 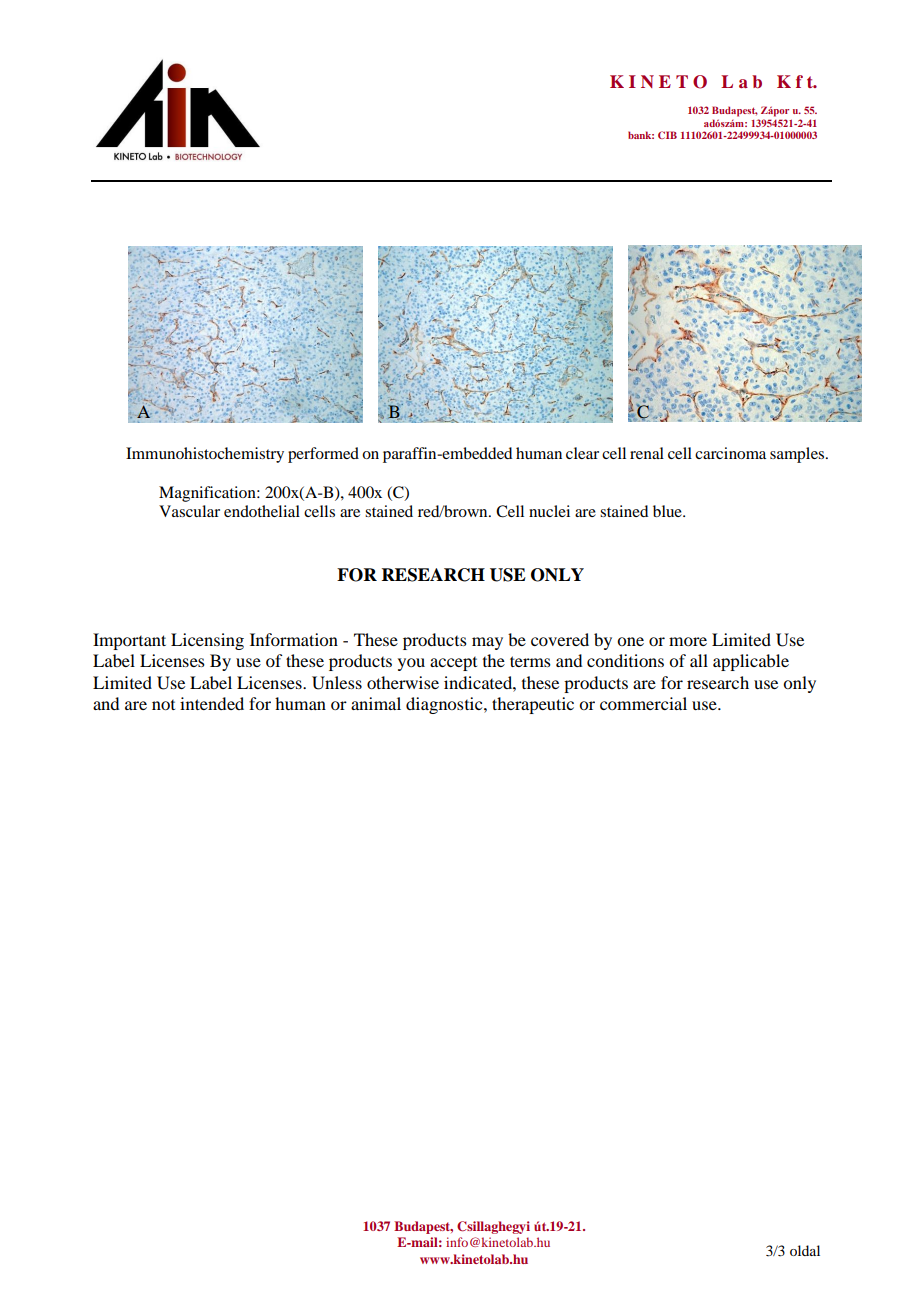 What do you see at coordinates (205, 455) in the document?
I see `Immunohistochemistry` at bounding box center [205, 455].
